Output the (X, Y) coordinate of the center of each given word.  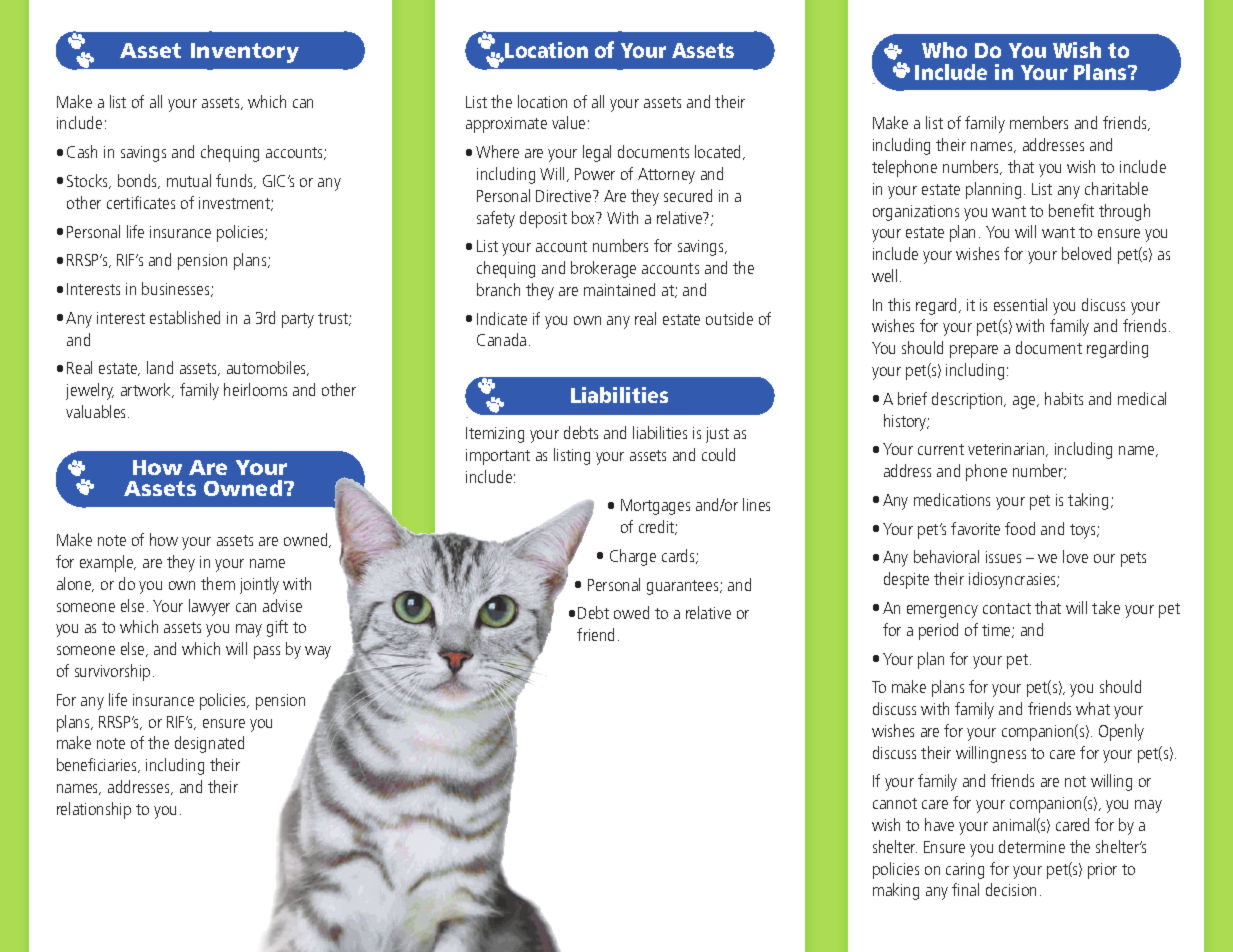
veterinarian (1007, 450)
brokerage (603, 269)
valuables (97, 411)
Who (944, 50)
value (568, 122)
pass (267, 652)
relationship (94, 810)
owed (631, 612)
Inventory (245, 53)
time (997, 631)
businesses (177, 289)
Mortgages (655, 507)
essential (1020, 304)
